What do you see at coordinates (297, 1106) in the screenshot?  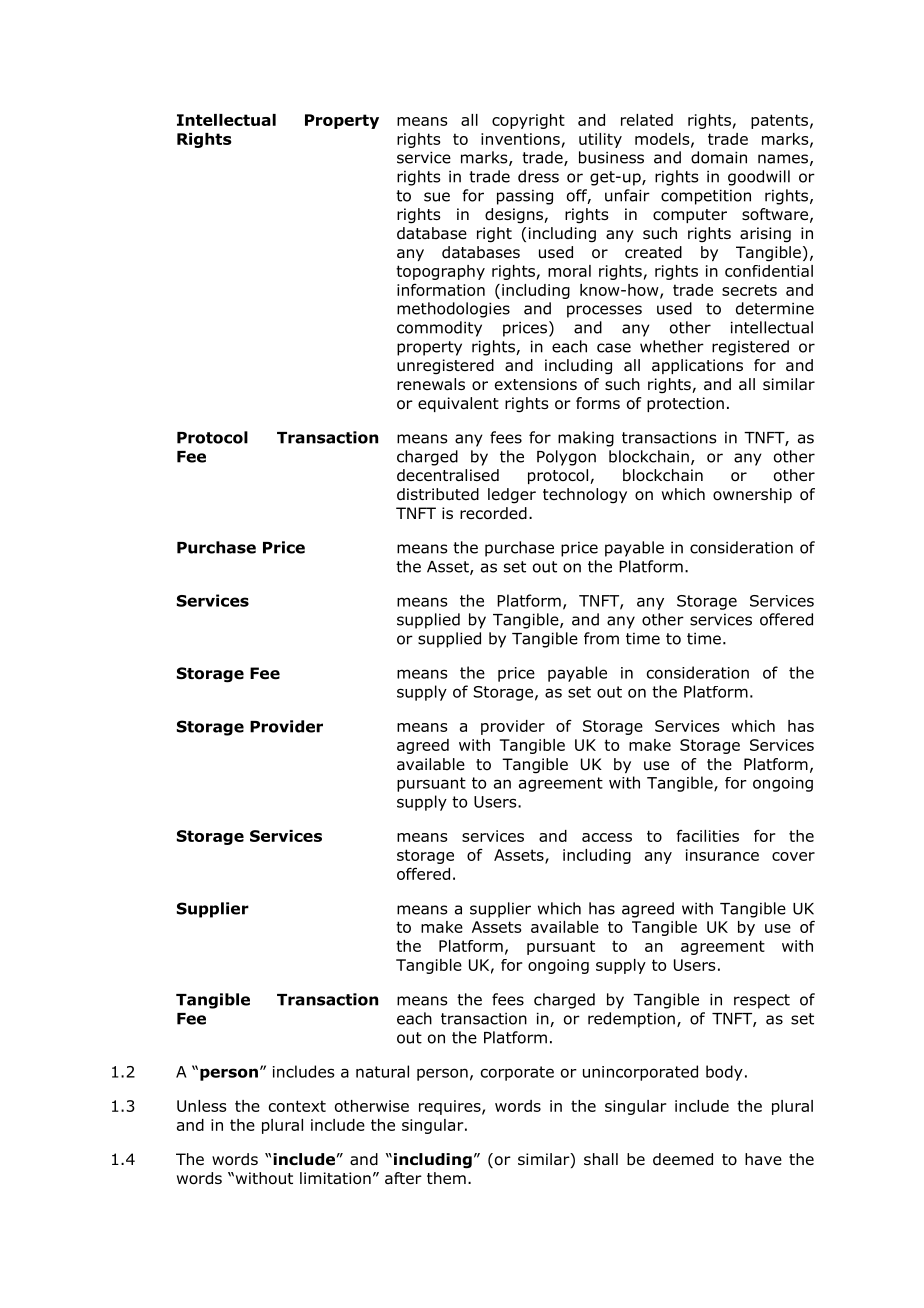 I see `context` at bounding box center [297, 1106].
